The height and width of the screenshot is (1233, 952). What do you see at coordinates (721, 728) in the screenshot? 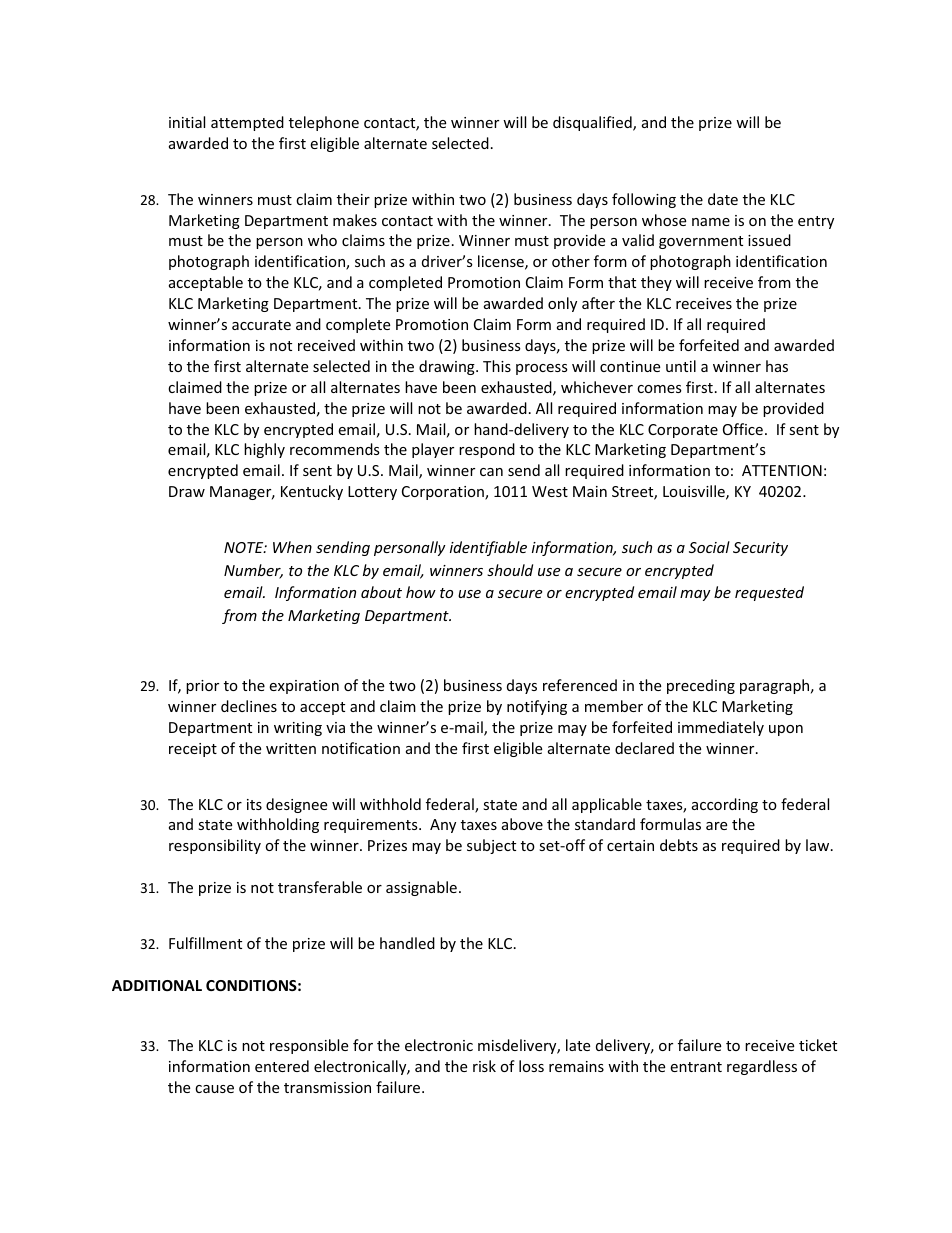
I see `immediately` at bounding box center [721, 728].
